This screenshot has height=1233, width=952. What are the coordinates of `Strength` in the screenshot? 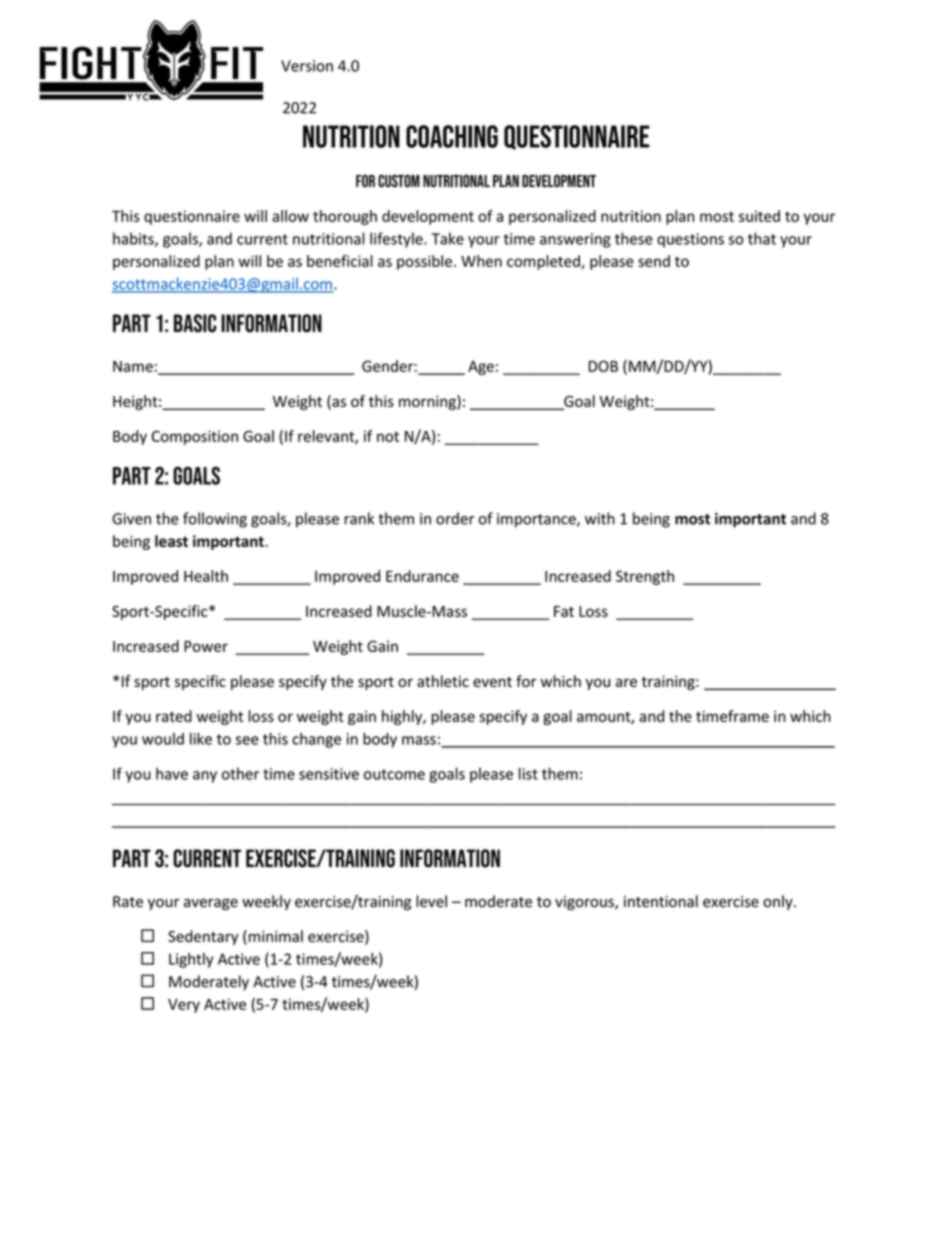 It's located at (645, 577).
